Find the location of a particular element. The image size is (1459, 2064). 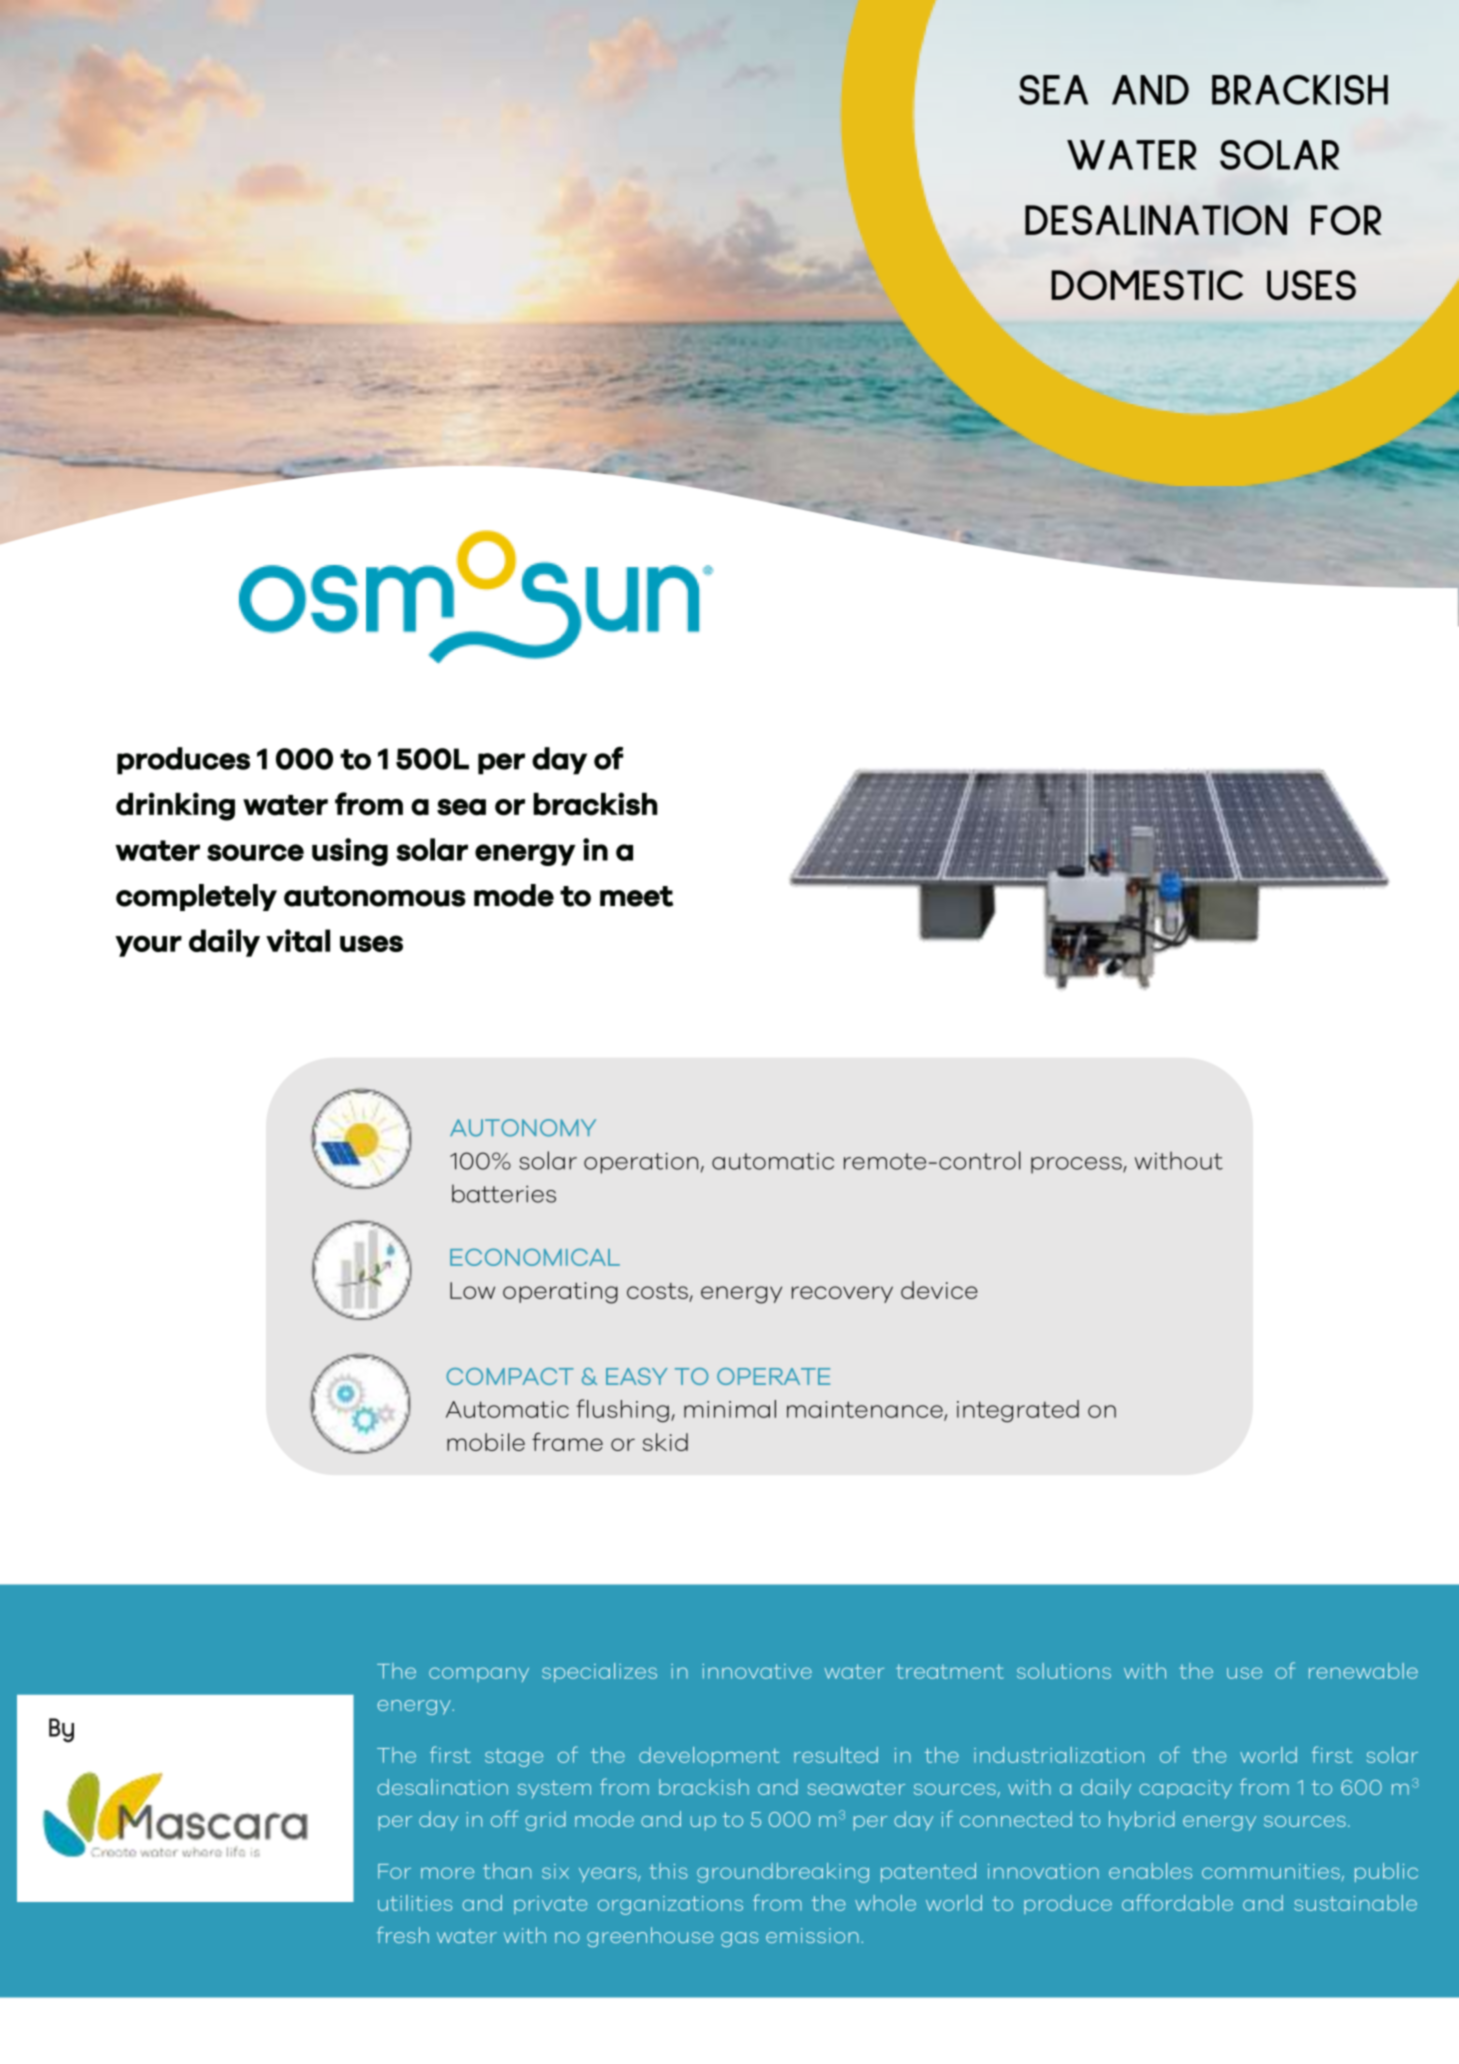

OPERATE is located at coordinates (773, 1376).
